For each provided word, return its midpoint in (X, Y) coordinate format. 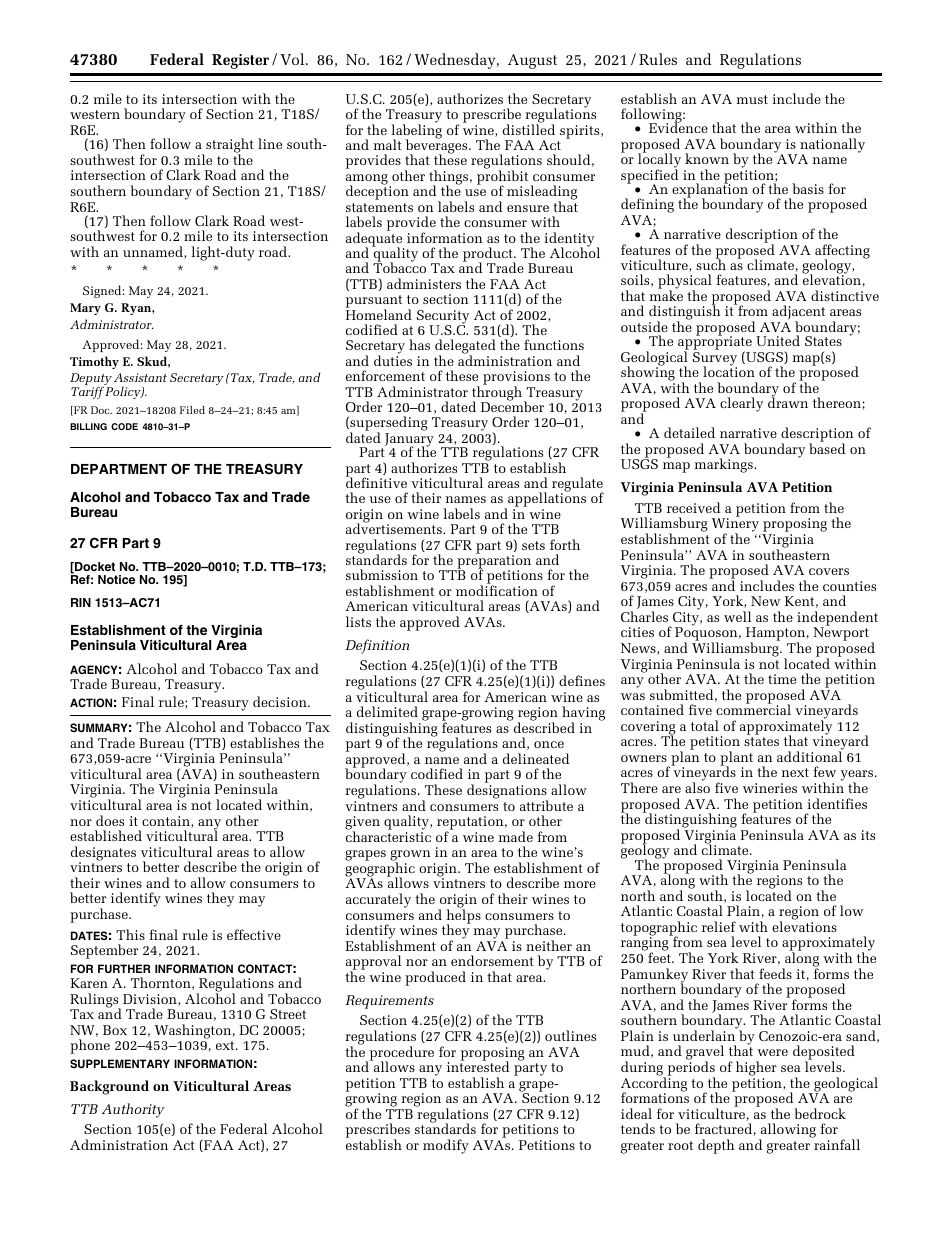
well (737, 616)
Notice (116, 579)
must (752, 99)
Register (240, 61)
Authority (133, 1110)
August (532, 61)
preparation (493, 562)
